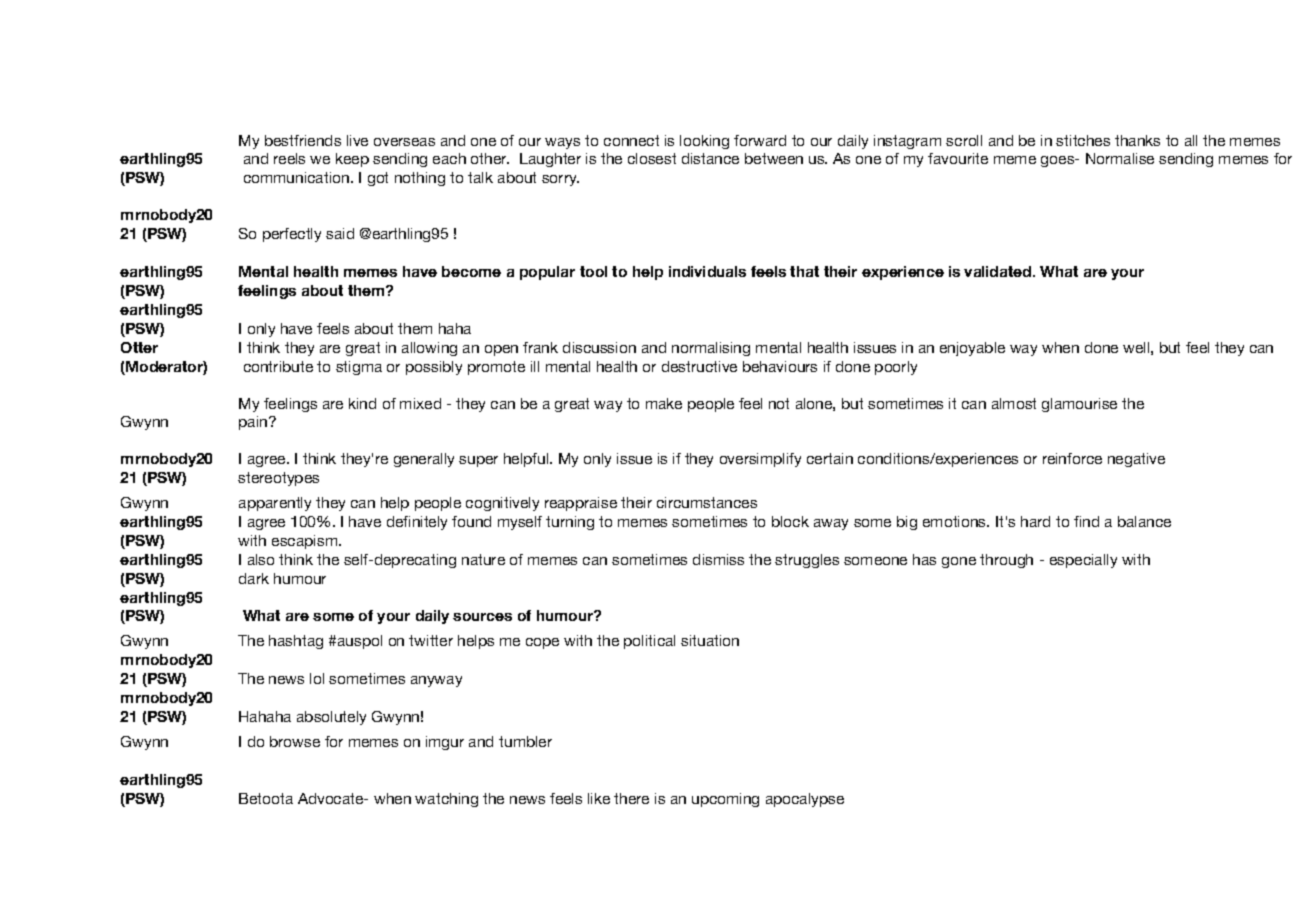 This screenshot has height=924, width=1308. I want to click on watching, so click(446, 800).
